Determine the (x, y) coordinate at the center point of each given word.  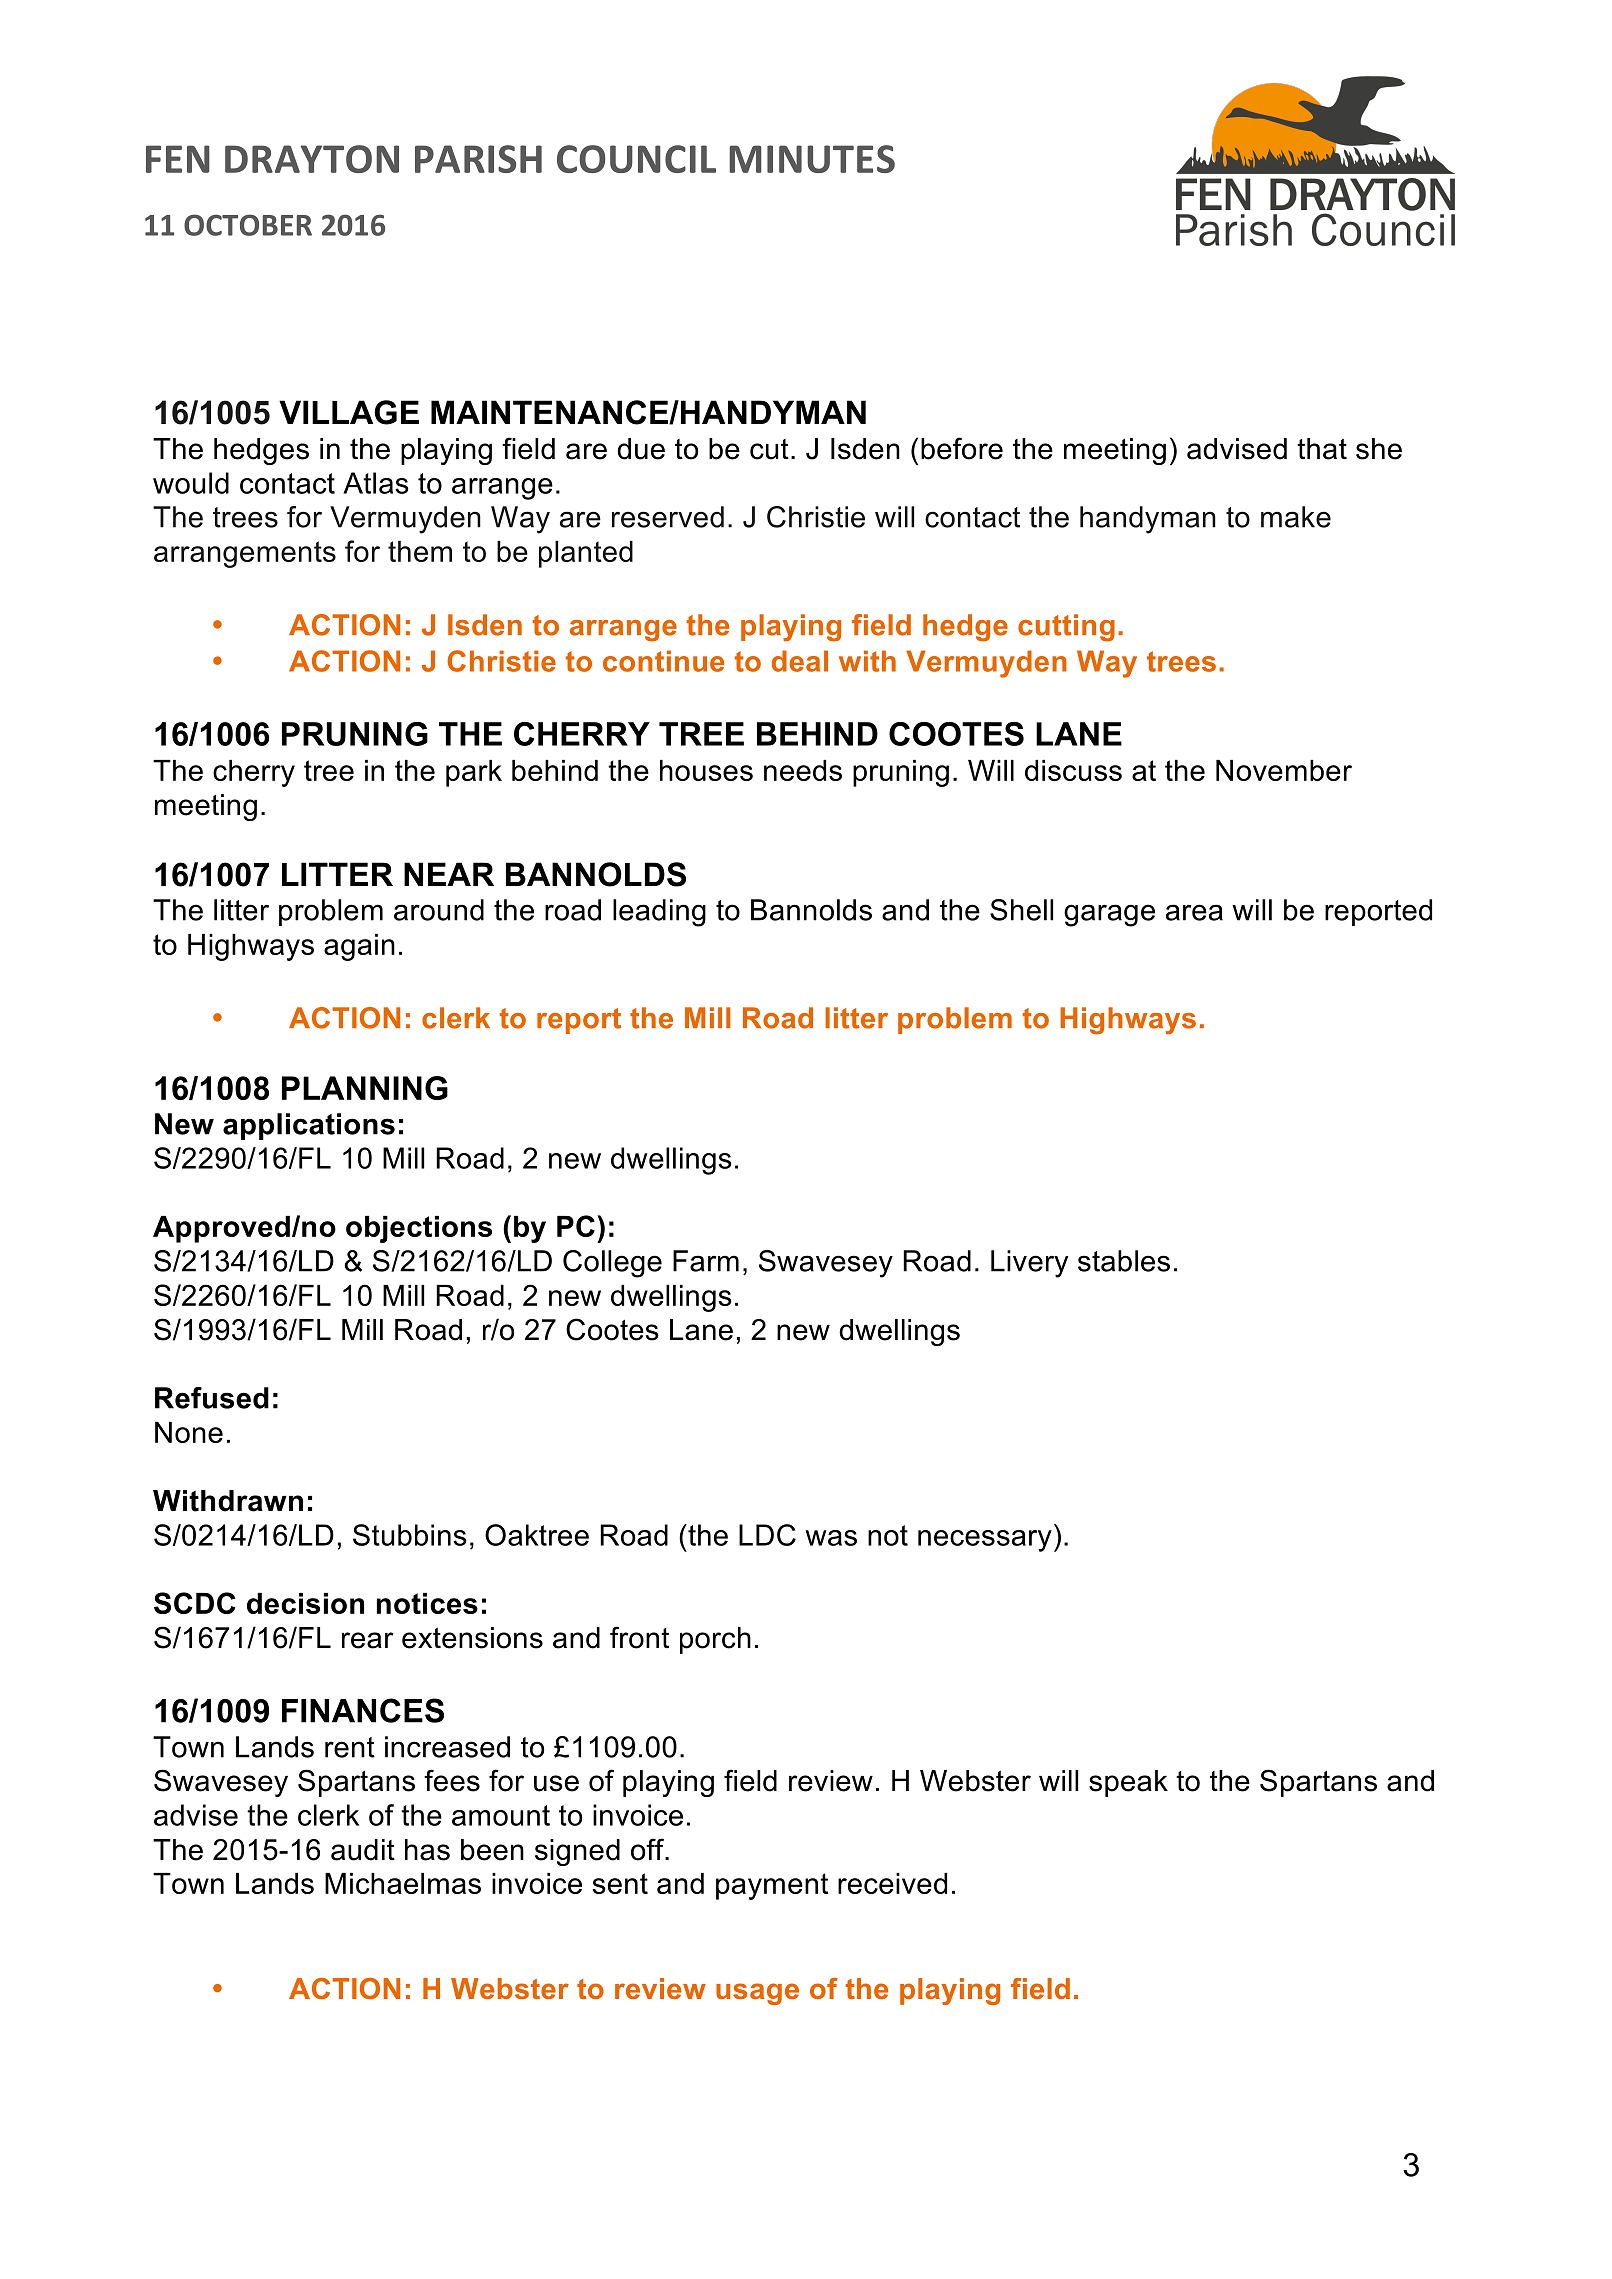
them (420, 551)
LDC (767, 1535)
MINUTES (812, 159)
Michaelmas (403, 1883)
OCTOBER (248, 225)
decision (305, 1603)
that (1322, 449)
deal (800, 661)
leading (659, 913)
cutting (1066, 628)
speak (1128, 1783)
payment (772, 1886)
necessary (985, 1541)
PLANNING (365, 1088)
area (1194, 912)
